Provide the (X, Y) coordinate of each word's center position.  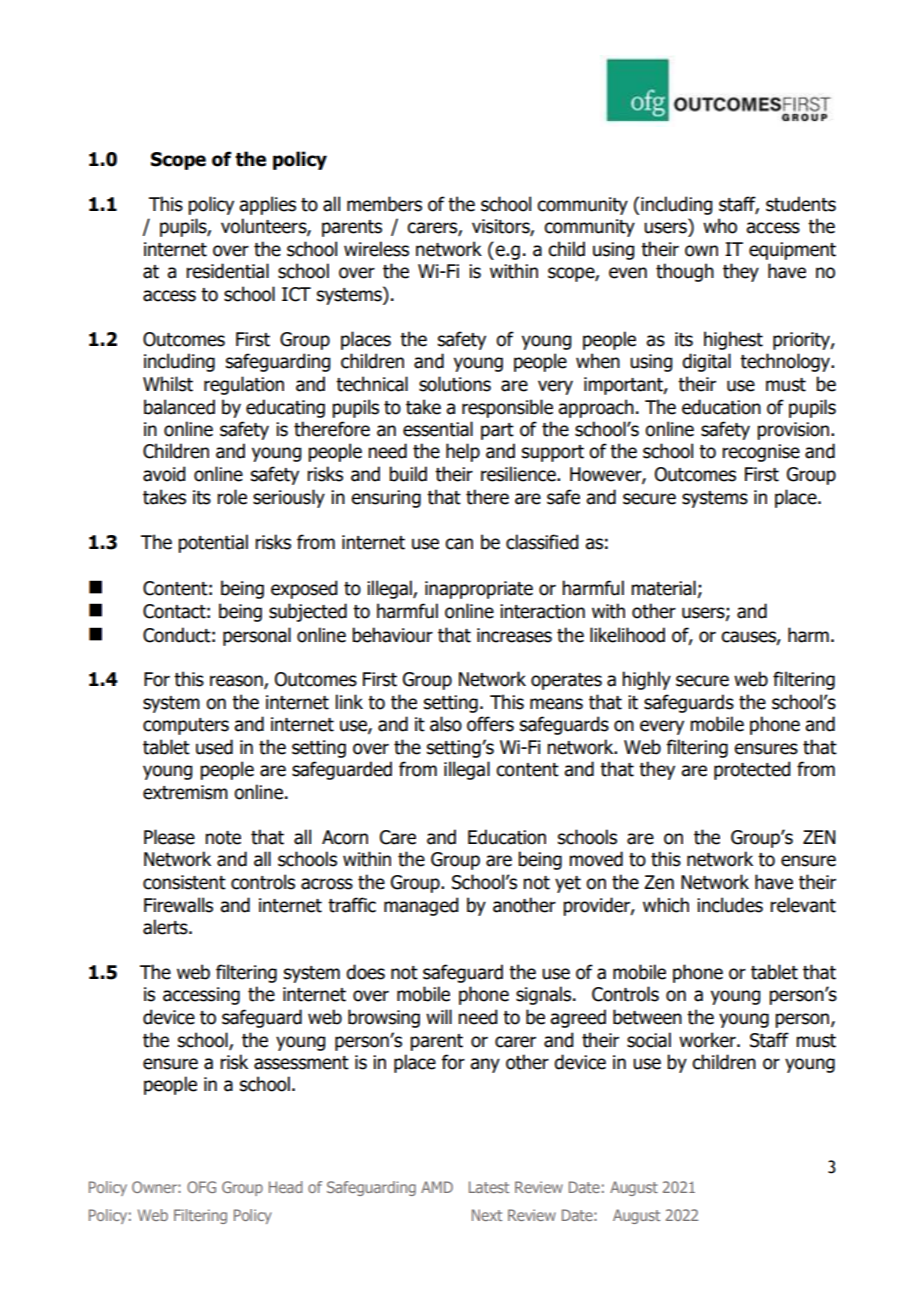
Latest (489, 1187)
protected (752, 770)
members (384, 204)
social (649, 1040)
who (720, 226)
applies (267, 205)
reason (237, 682)
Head (285, 1187)
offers (490, 724)
